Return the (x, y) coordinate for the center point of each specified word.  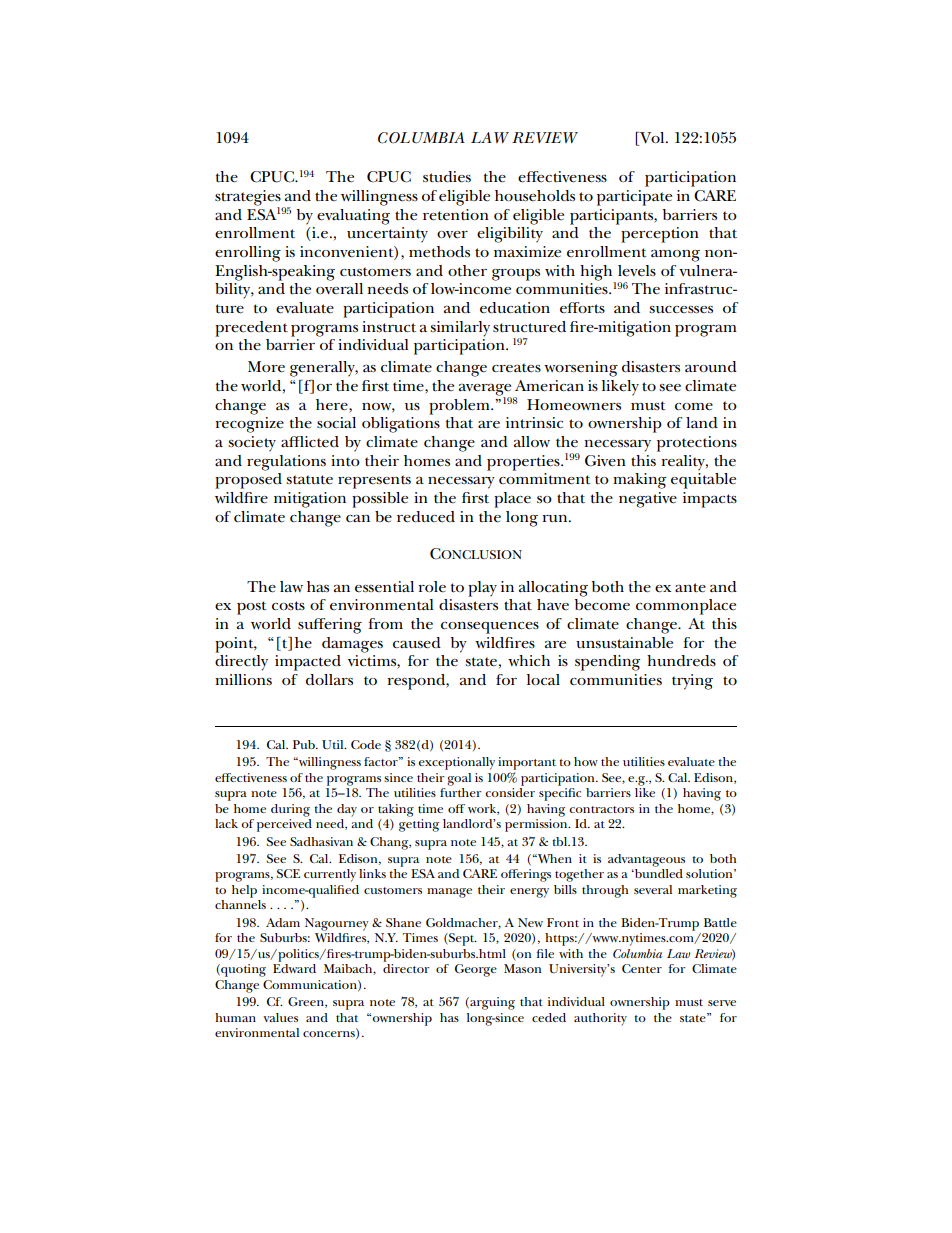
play (482, 589)
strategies (249, 199)
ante (690, 588)
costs (288, 606)
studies (447, 177)
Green (307, 1002)
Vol (652, 139)
